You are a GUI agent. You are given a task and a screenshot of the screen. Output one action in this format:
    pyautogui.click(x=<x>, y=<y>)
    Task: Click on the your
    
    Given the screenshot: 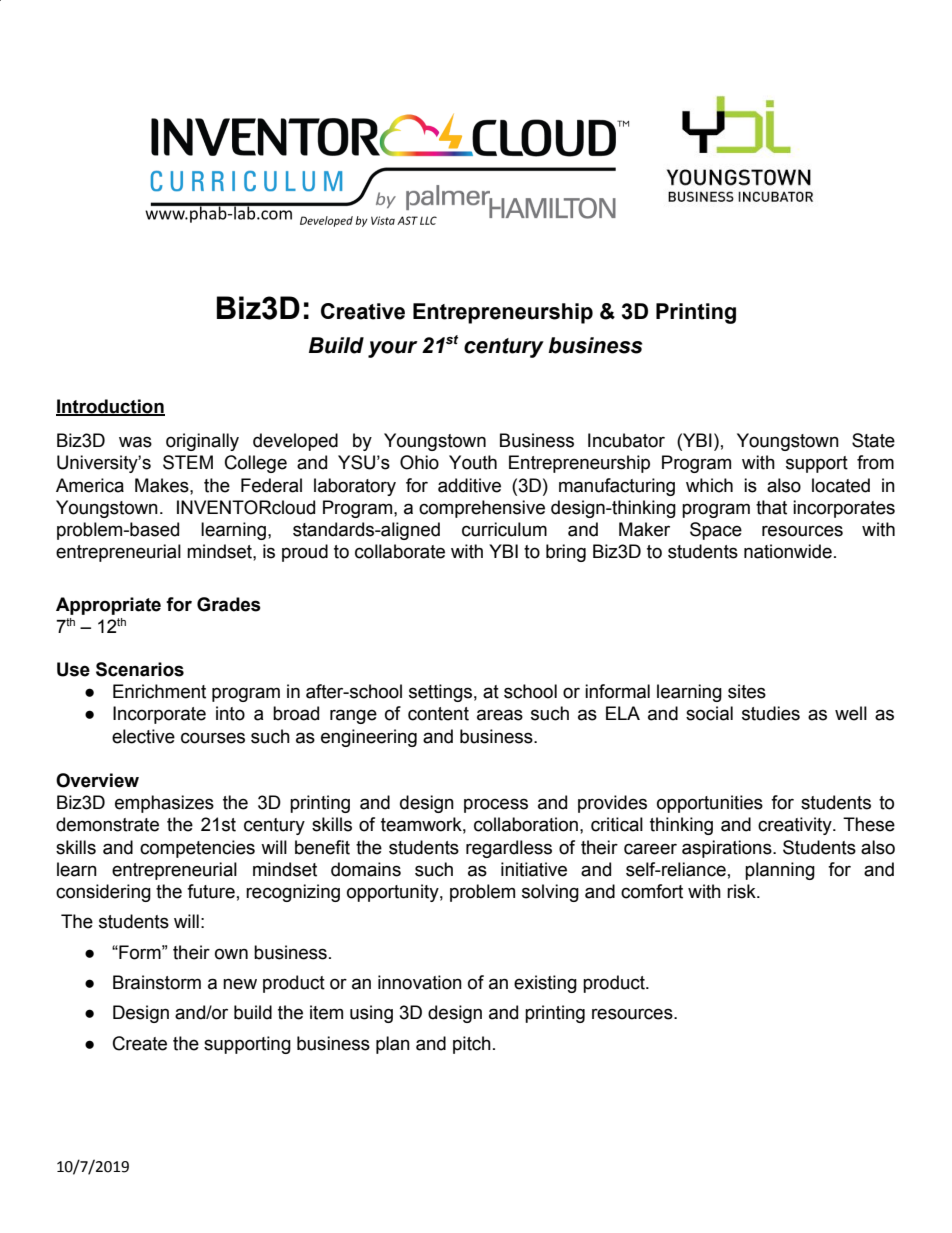 What is the action you would take?
    pyautogui.click(x=393, y=349)
